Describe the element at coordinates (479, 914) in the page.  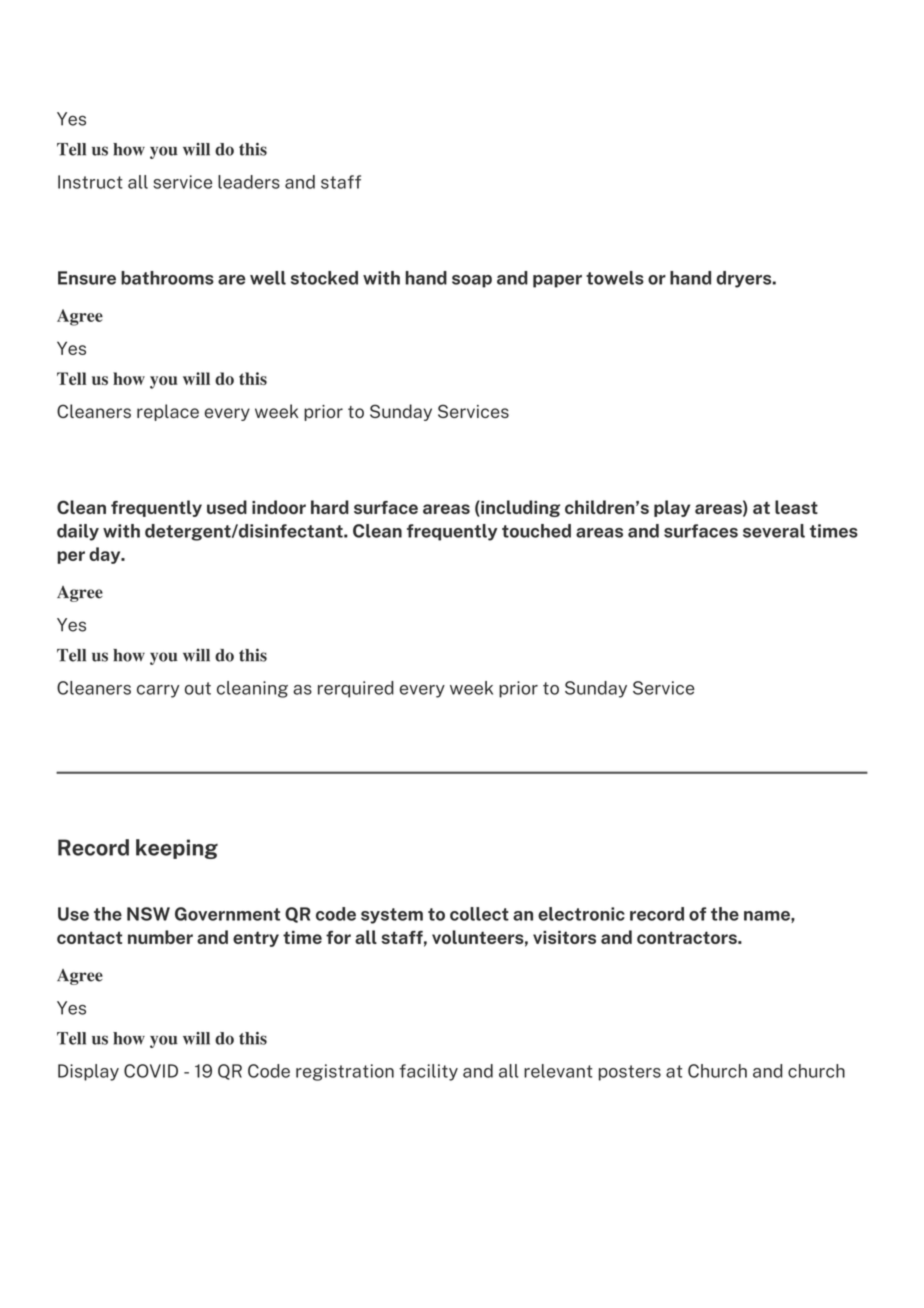
I see `collect` at that location.
